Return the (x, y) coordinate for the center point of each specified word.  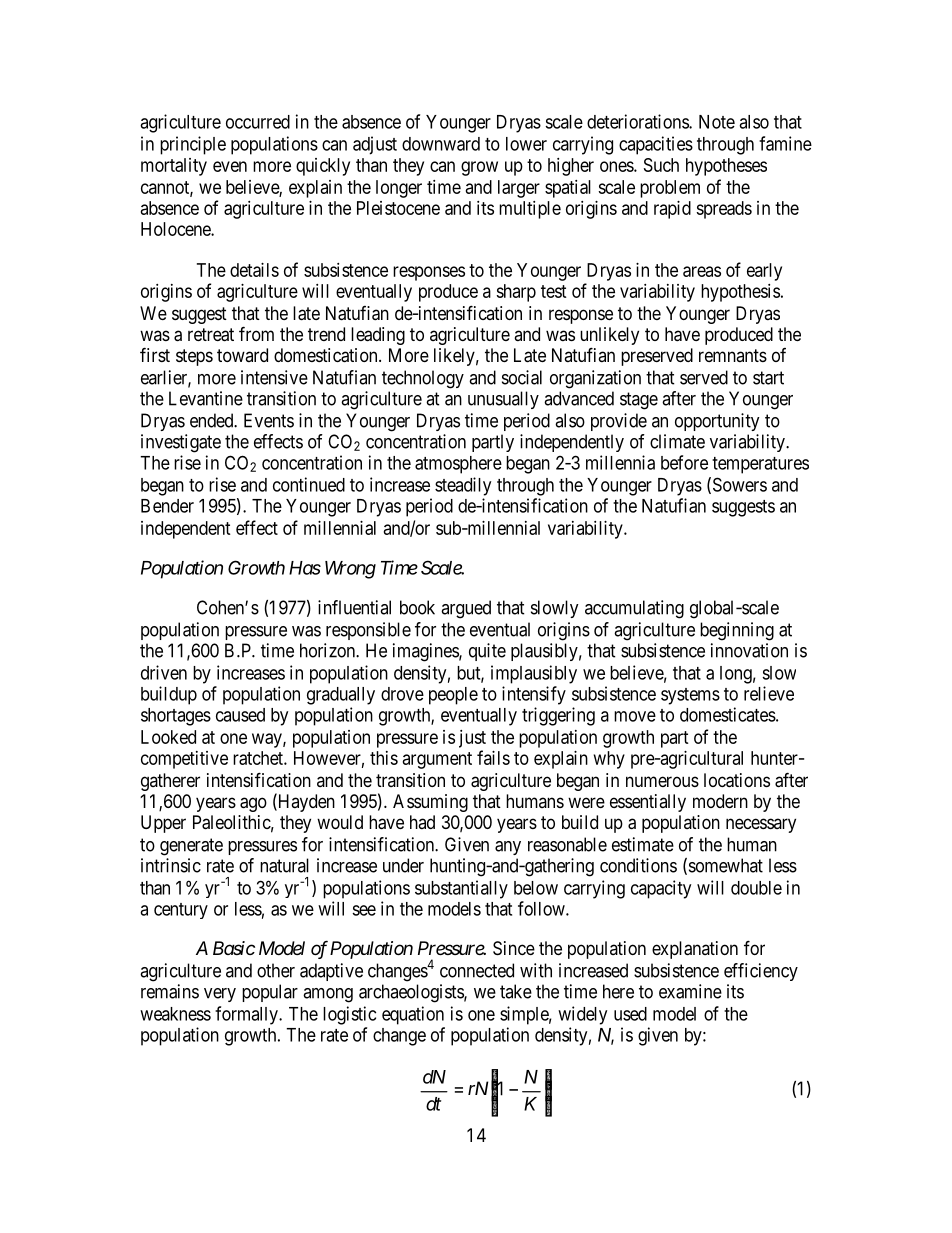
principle (193, 145)
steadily (463, 486)
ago (253, 804)
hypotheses (726, 167)
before (684, 462)
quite (487, 652)
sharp (516, 293)
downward (441, 144)
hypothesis (740, 293)
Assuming (430, 803)
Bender (167, 506)
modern (720, 801)
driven (164, 672)
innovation (749, 650)
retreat (211, 335)
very (220, 995)
